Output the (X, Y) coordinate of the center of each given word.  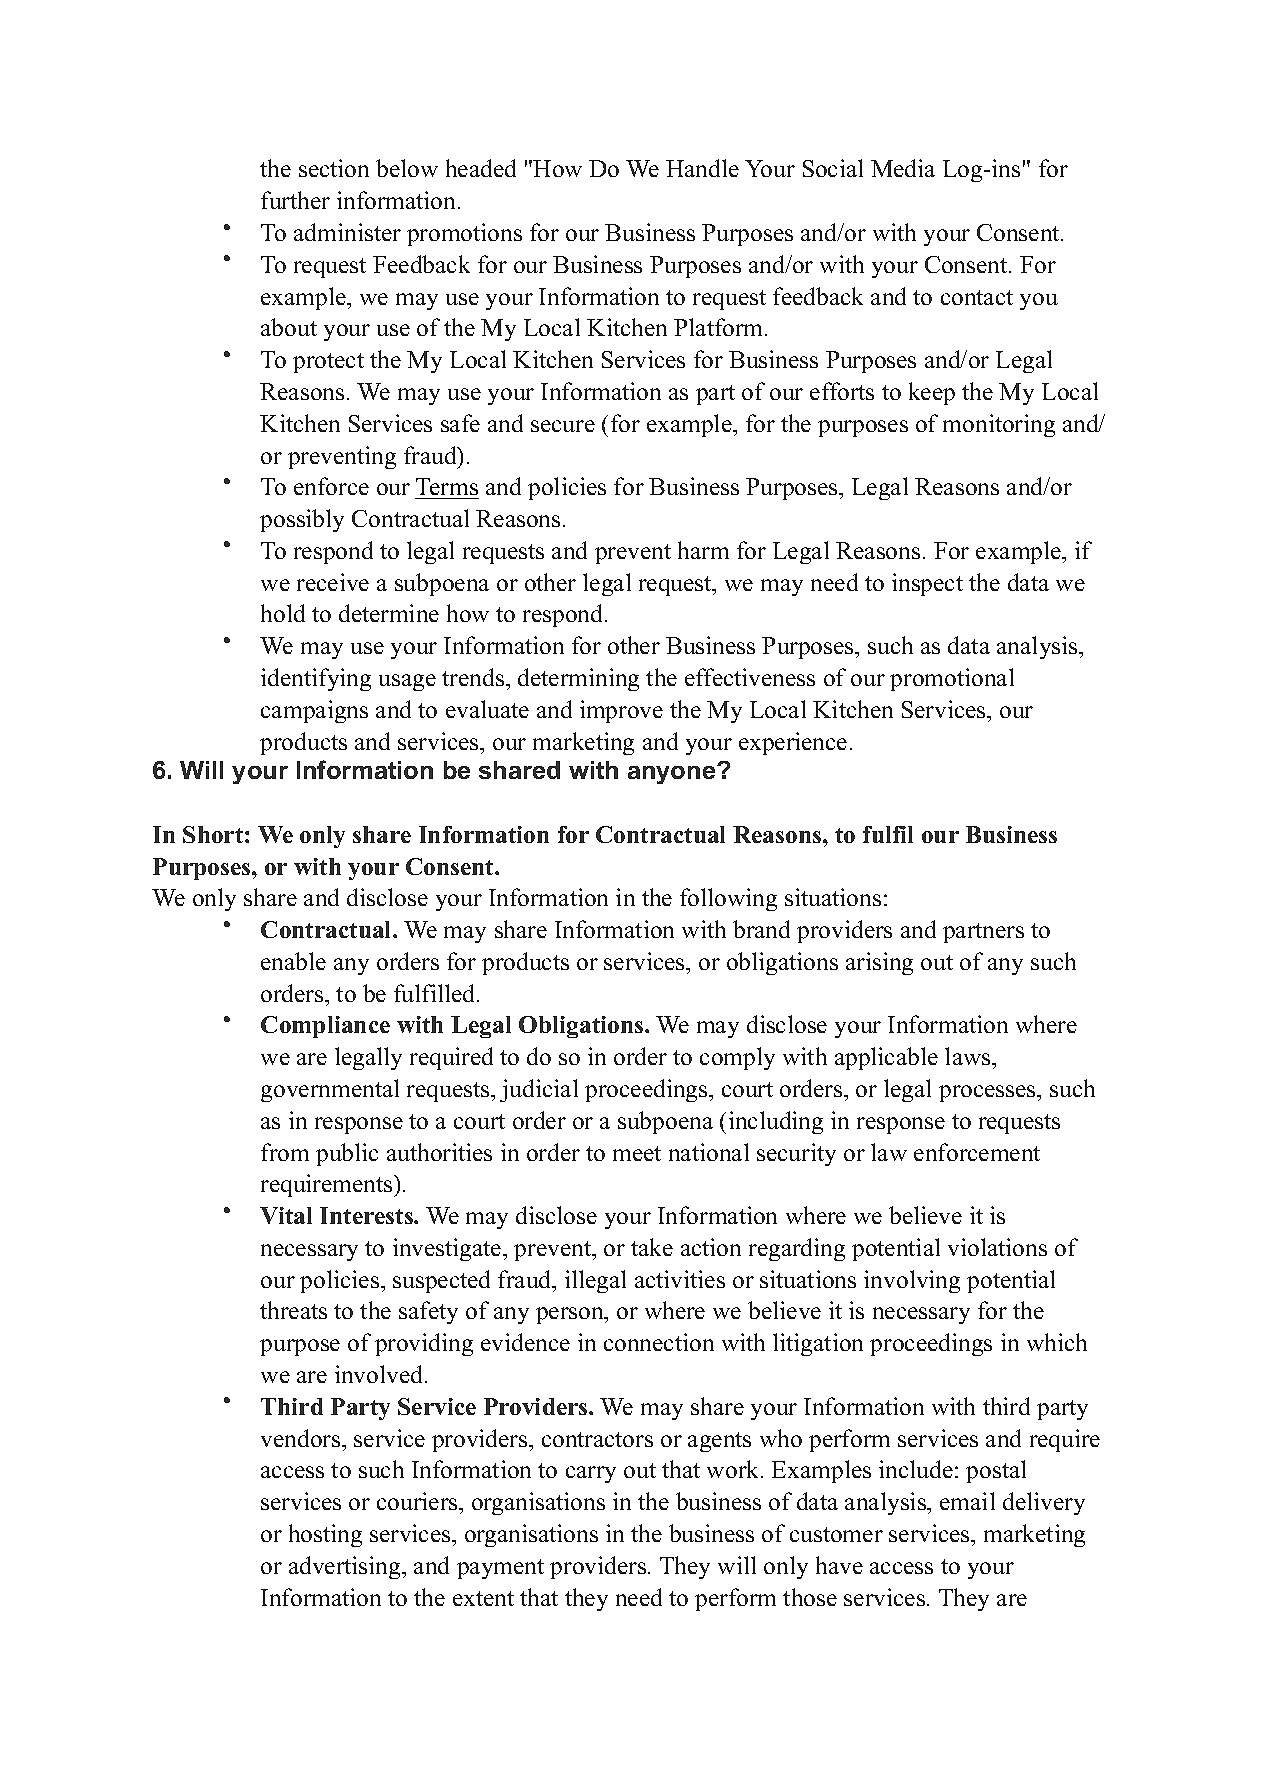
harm (703, 550)
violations (997, 1247)
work (734, 1469)
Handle (702, 168)
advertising (346, 1567)
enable (293, 961)
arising (879, 963)
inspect (927, 584)
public (347, 1154)
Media (903, 168)
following (728, 899)
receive (333, 582)
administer (347, 232)
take (652, 1247)
